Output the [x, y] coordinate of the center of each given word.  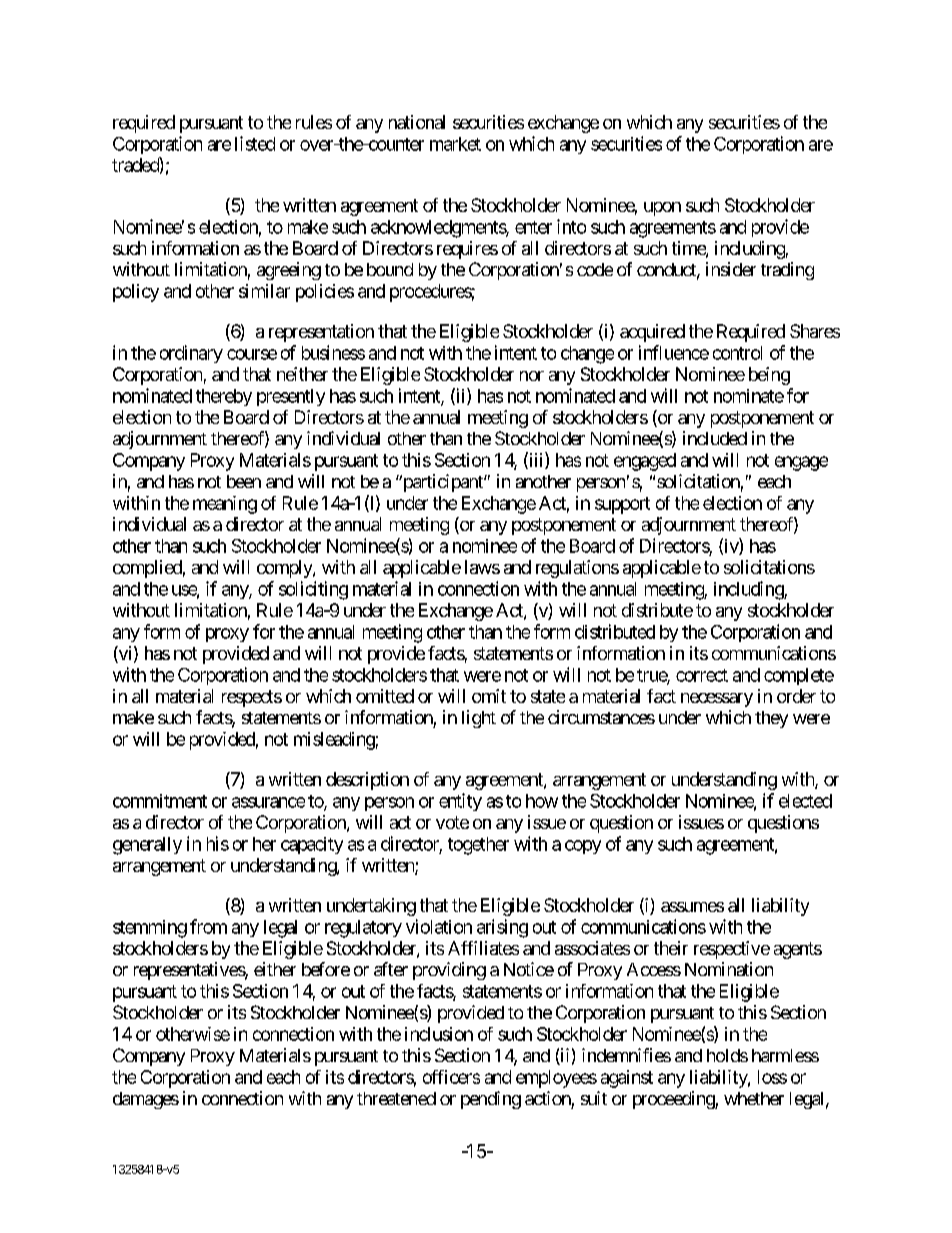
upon [662, 209]
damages [146, 1100]
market [455, 144]
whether [754, 1098]
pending [491, 1100]
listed [255, 143]
